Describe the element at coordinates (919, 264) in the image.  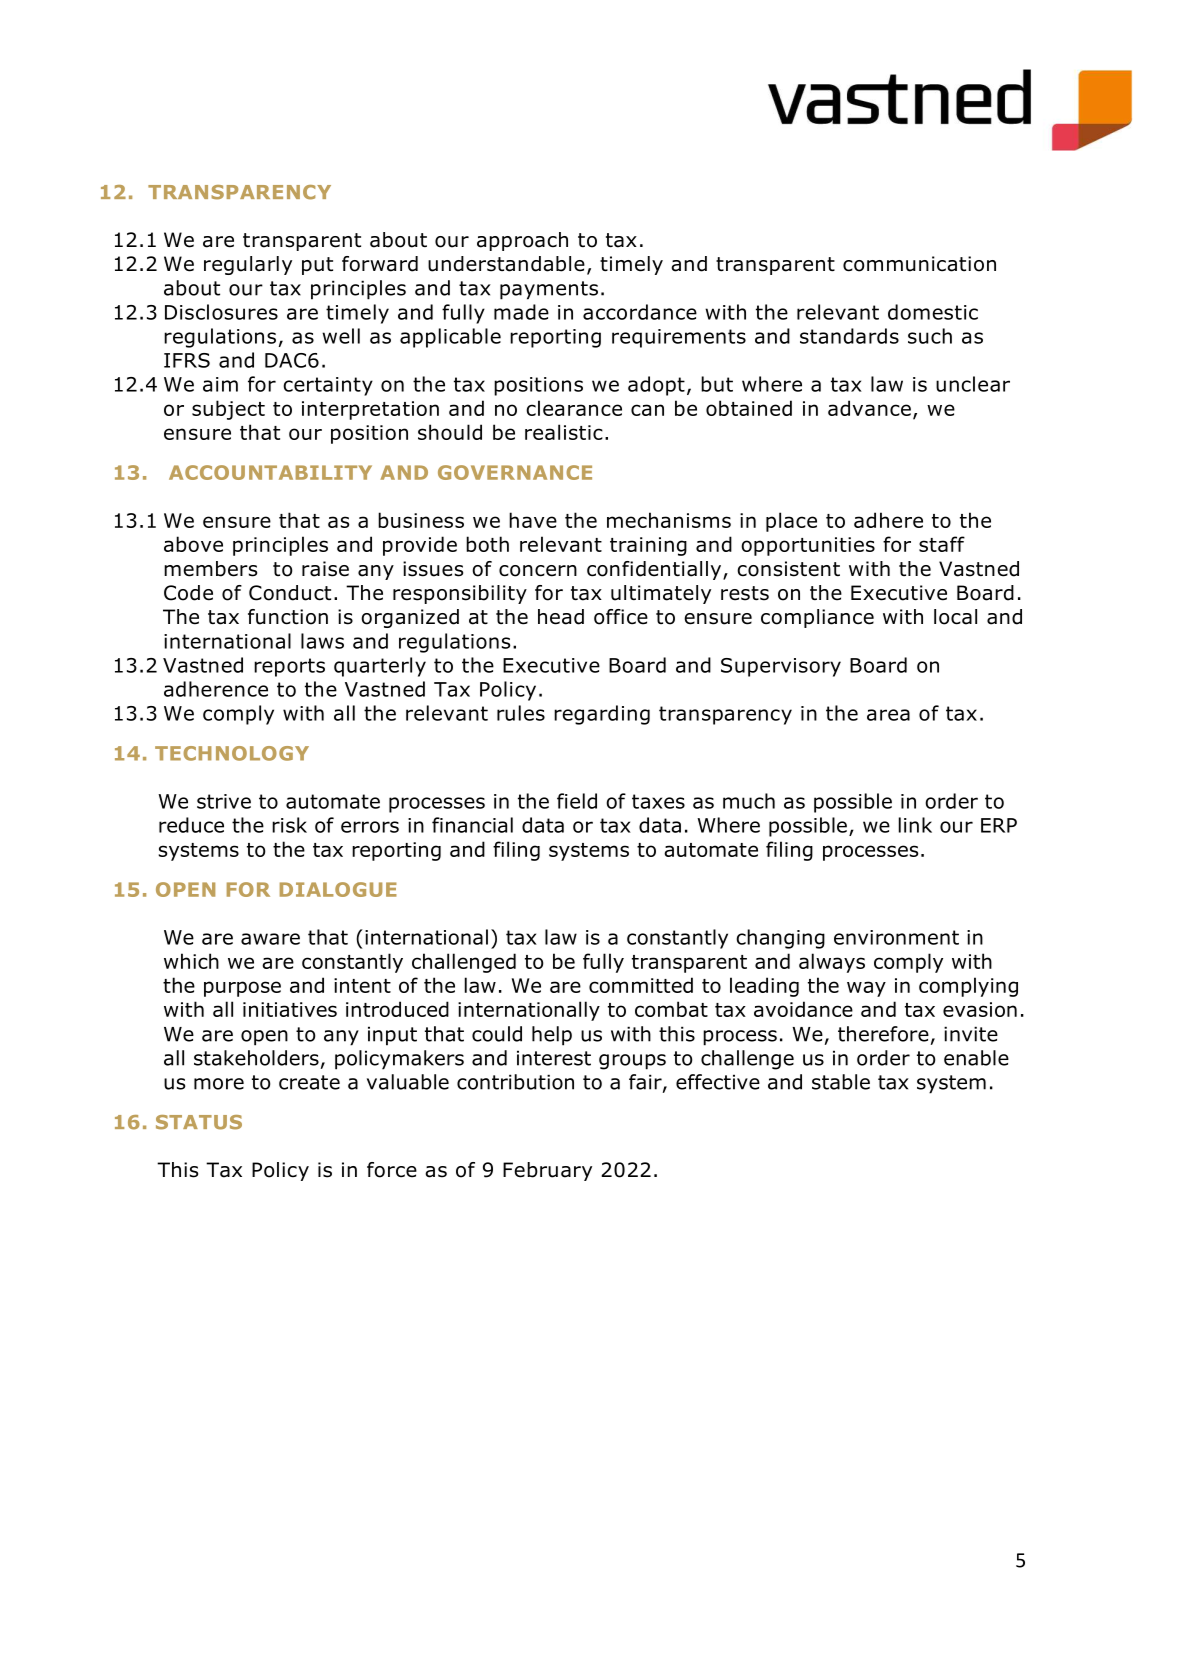
I see `communication` at that location.
